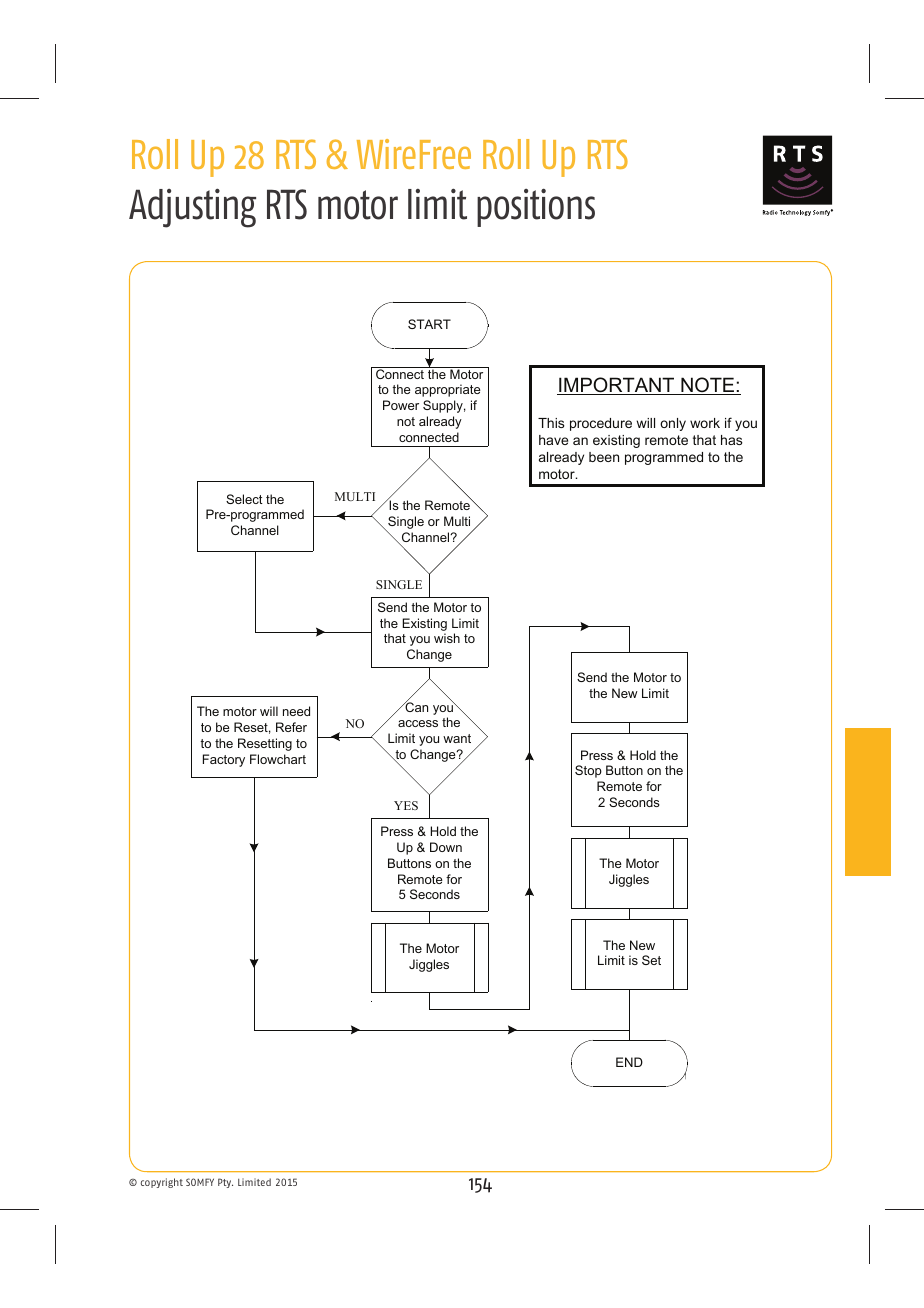 This screenshot has width=924, height=1308. Describe the element at coordinates (244, 499) in the screenshot. I see `Select` at that location.
